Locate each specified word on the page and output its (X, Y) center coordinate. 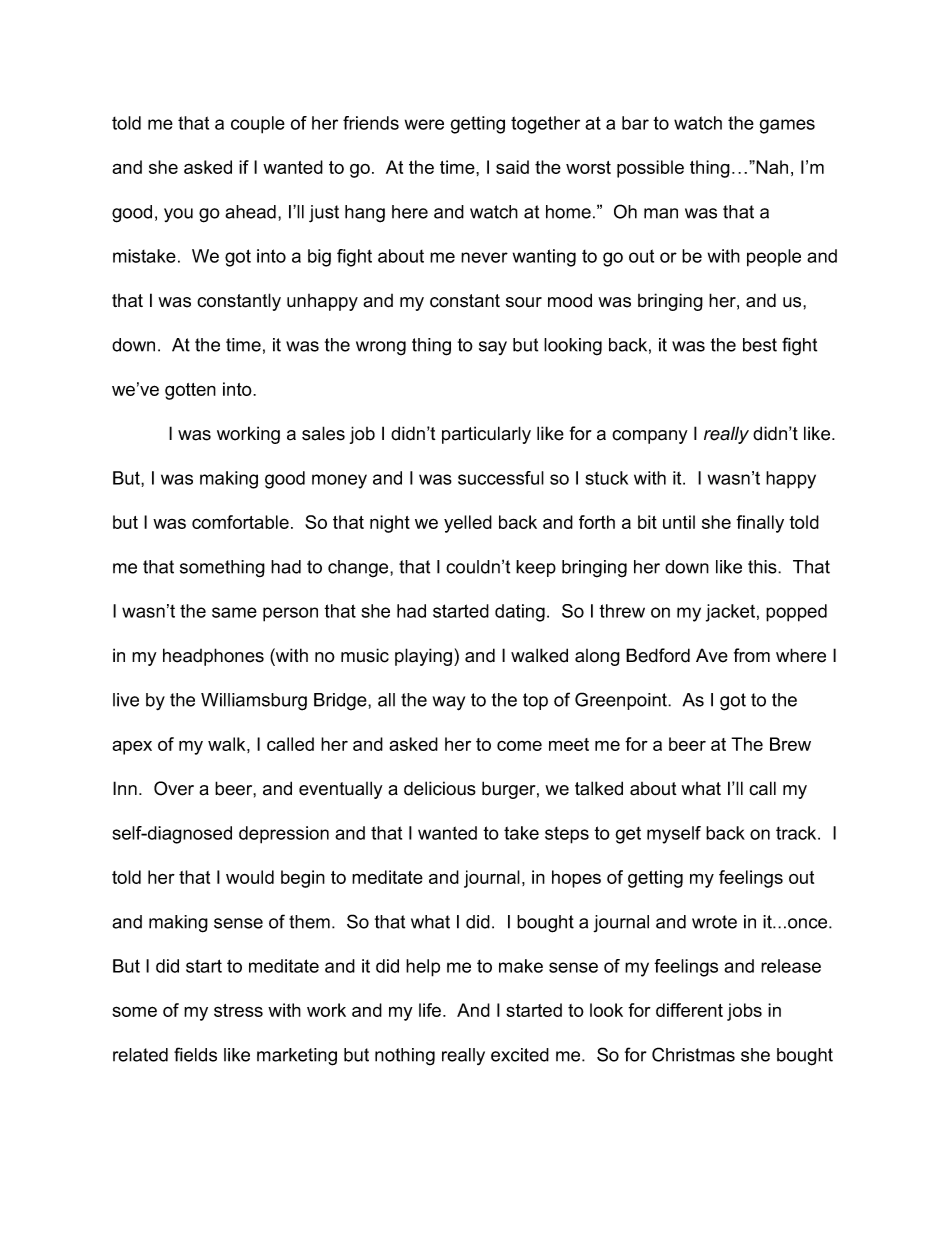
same (234, 612)
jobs (744, 1012)
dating (520, 613)
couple (258, 125)
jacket (730, 613)
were (424, 124)
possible (650, 169)
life (430, 1010)
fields (195, 1054)
